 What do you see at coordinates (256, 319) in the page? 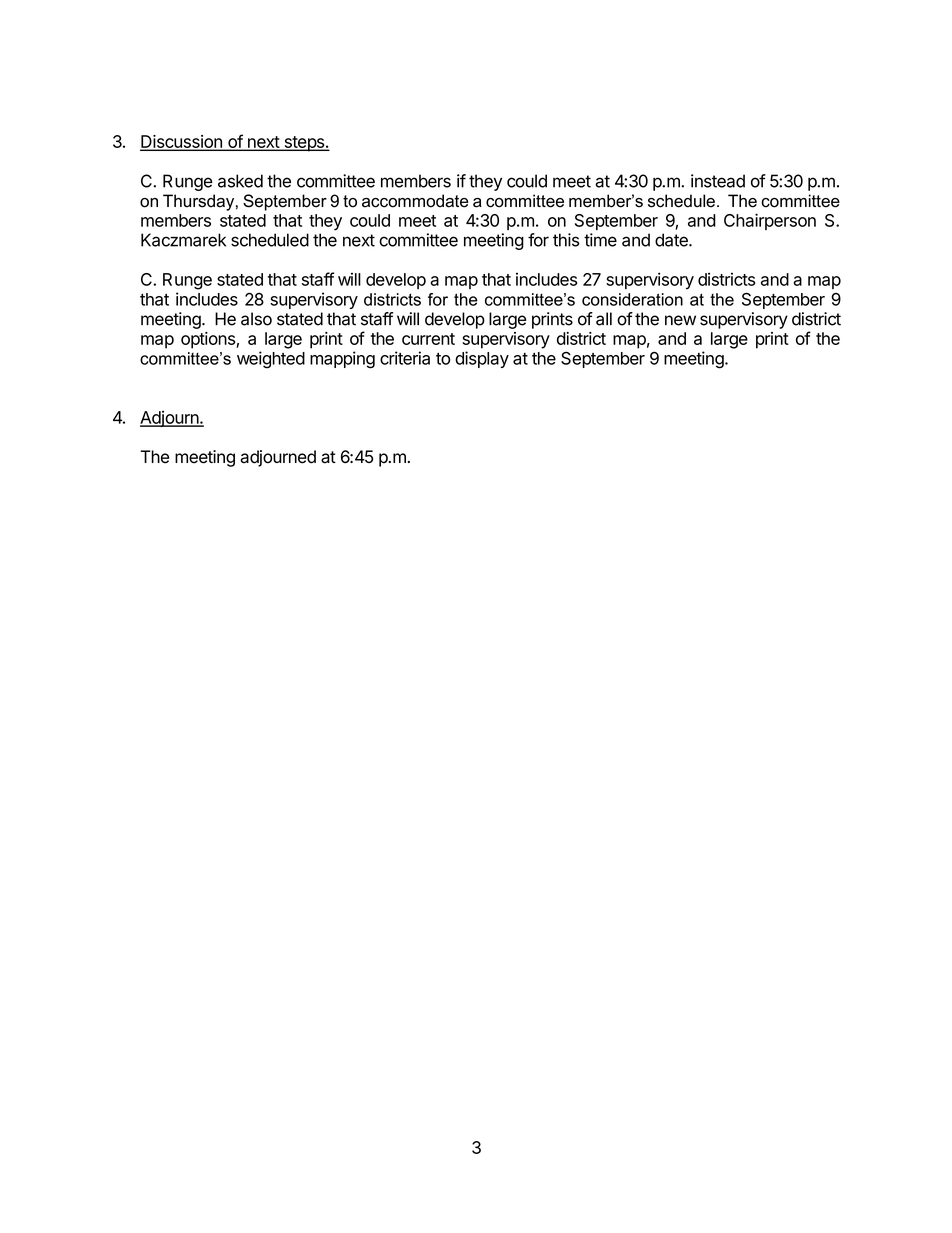
I see `also` at bounding box center [256, 319].
